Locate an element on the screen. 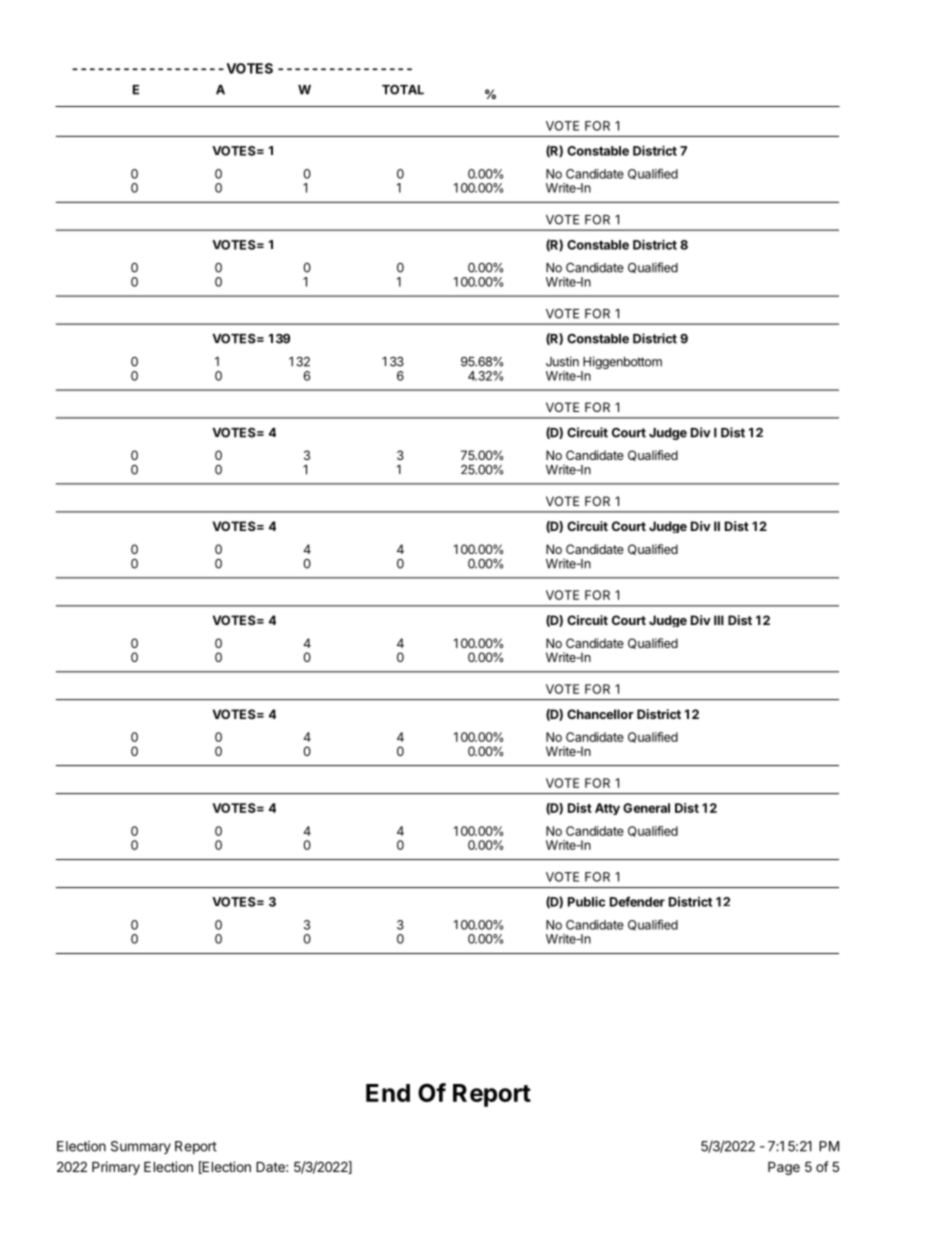  Summary is located at coordinates (141, 1147).
